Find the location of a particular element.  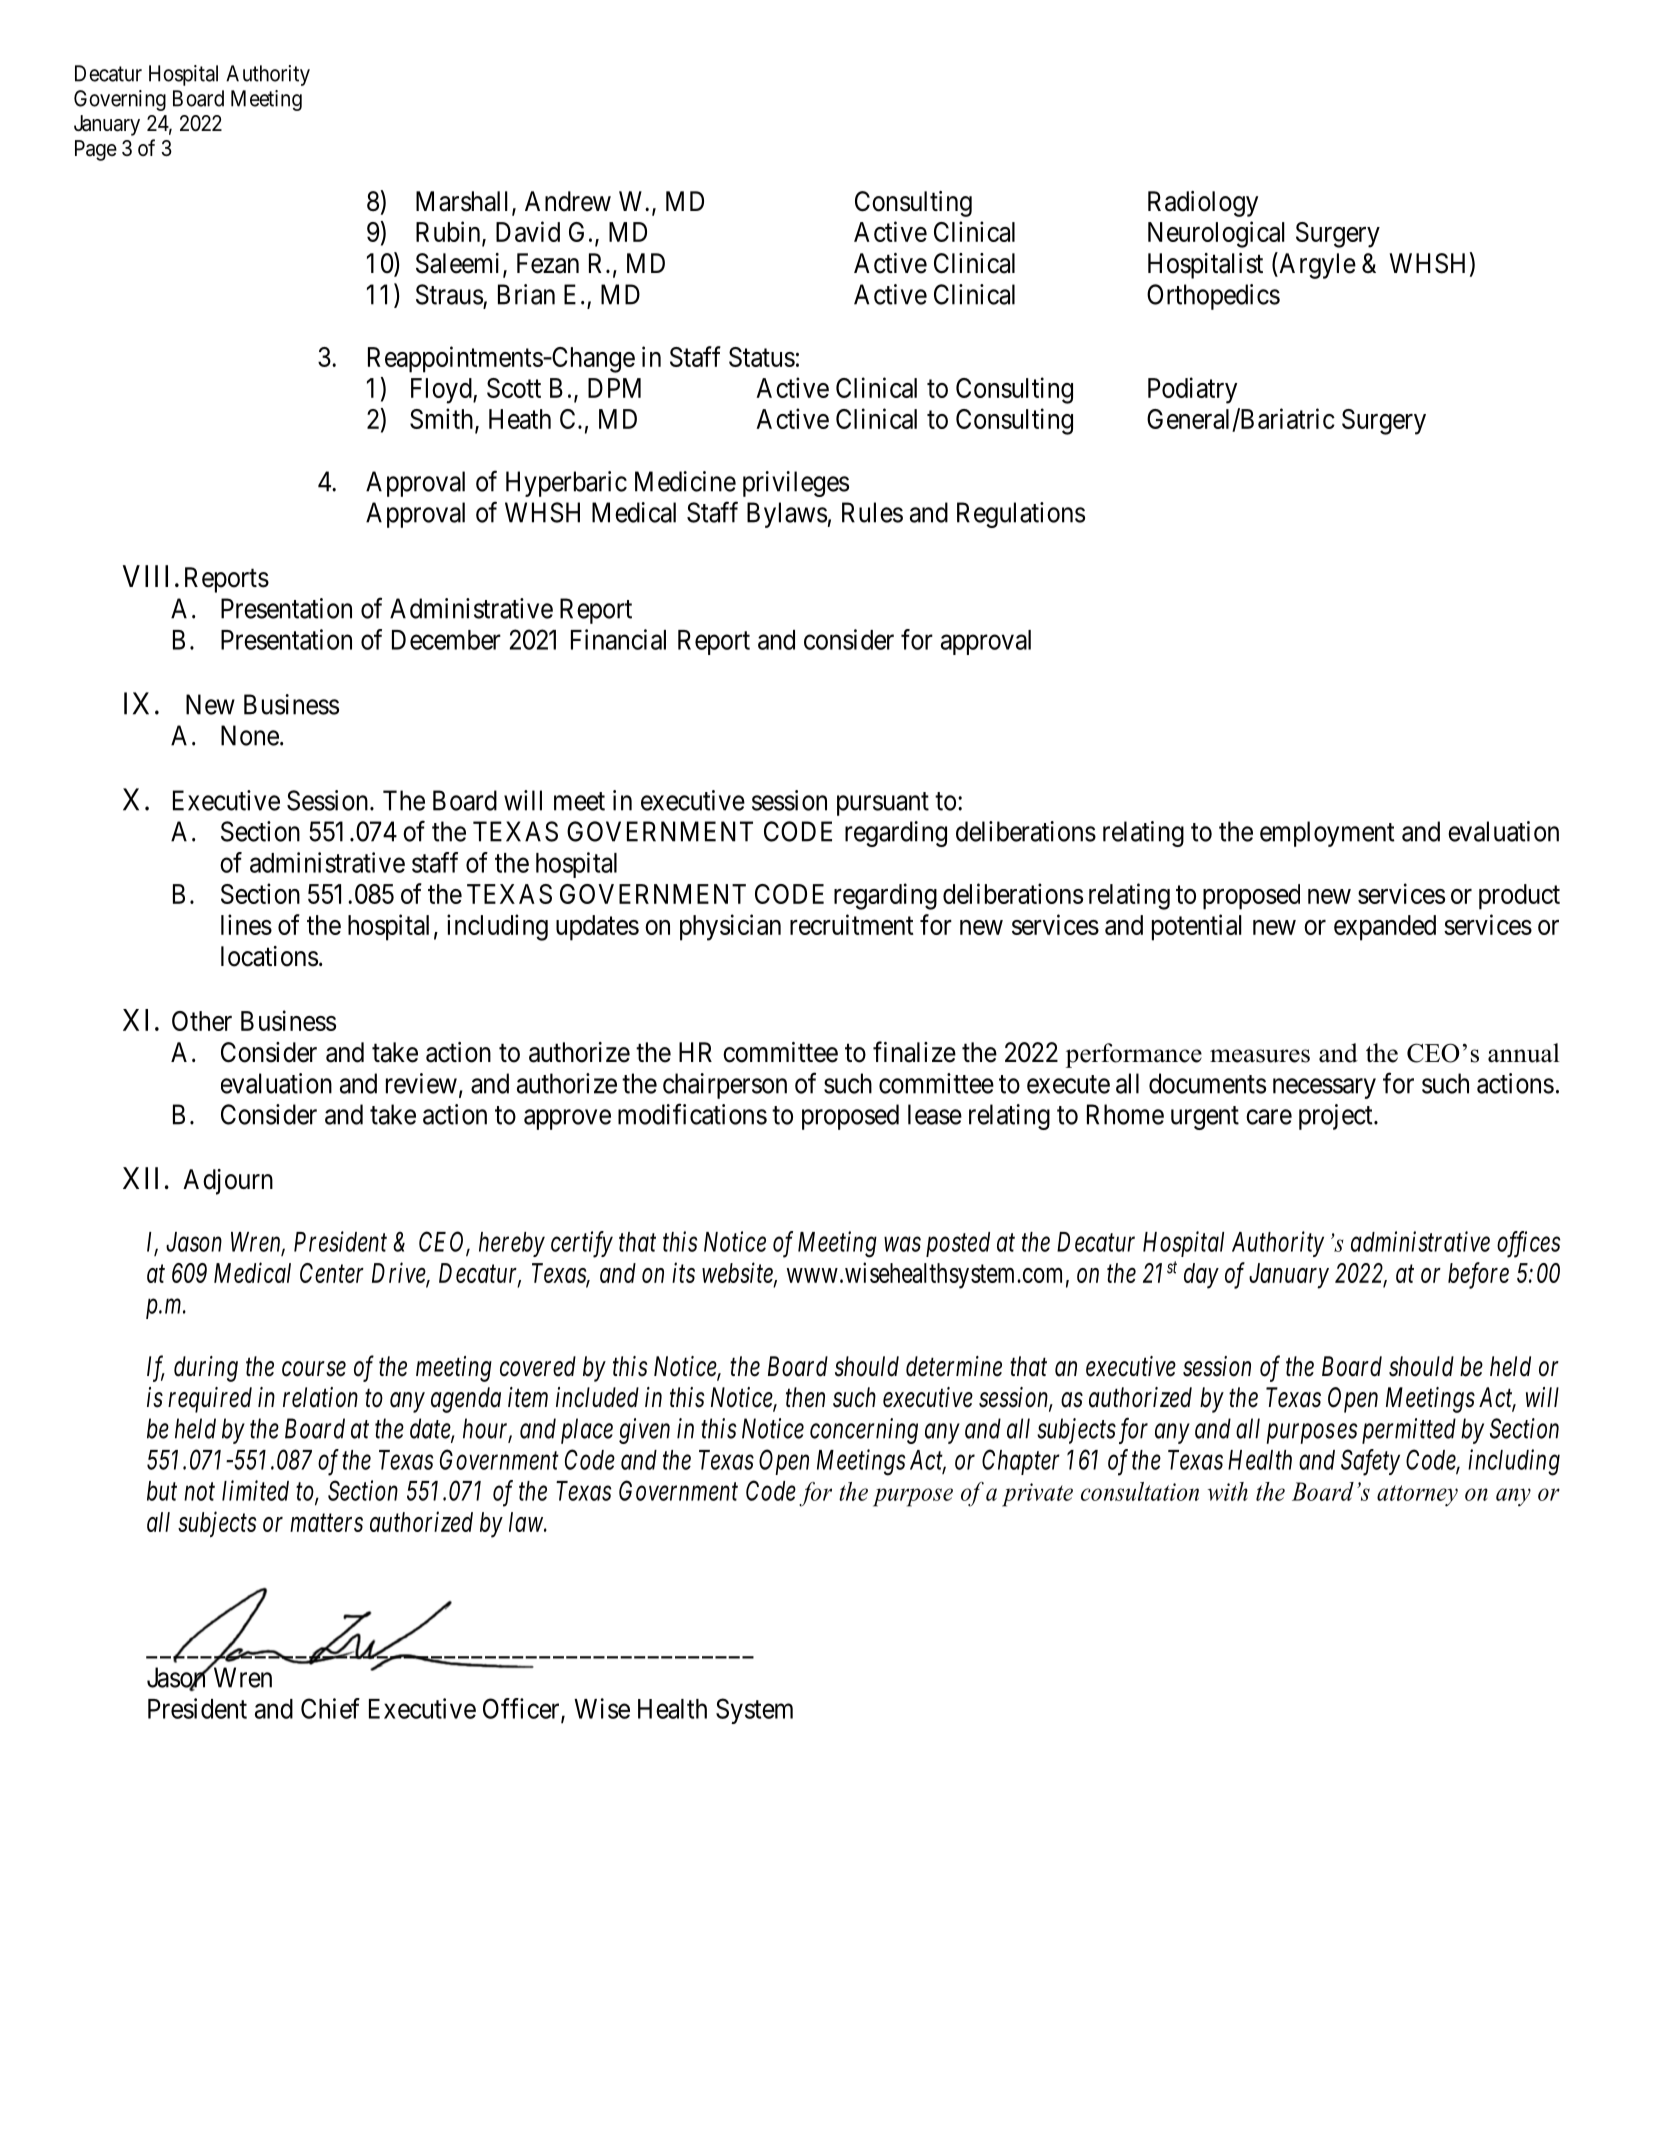

was is located at coordinates (902, 1244).
